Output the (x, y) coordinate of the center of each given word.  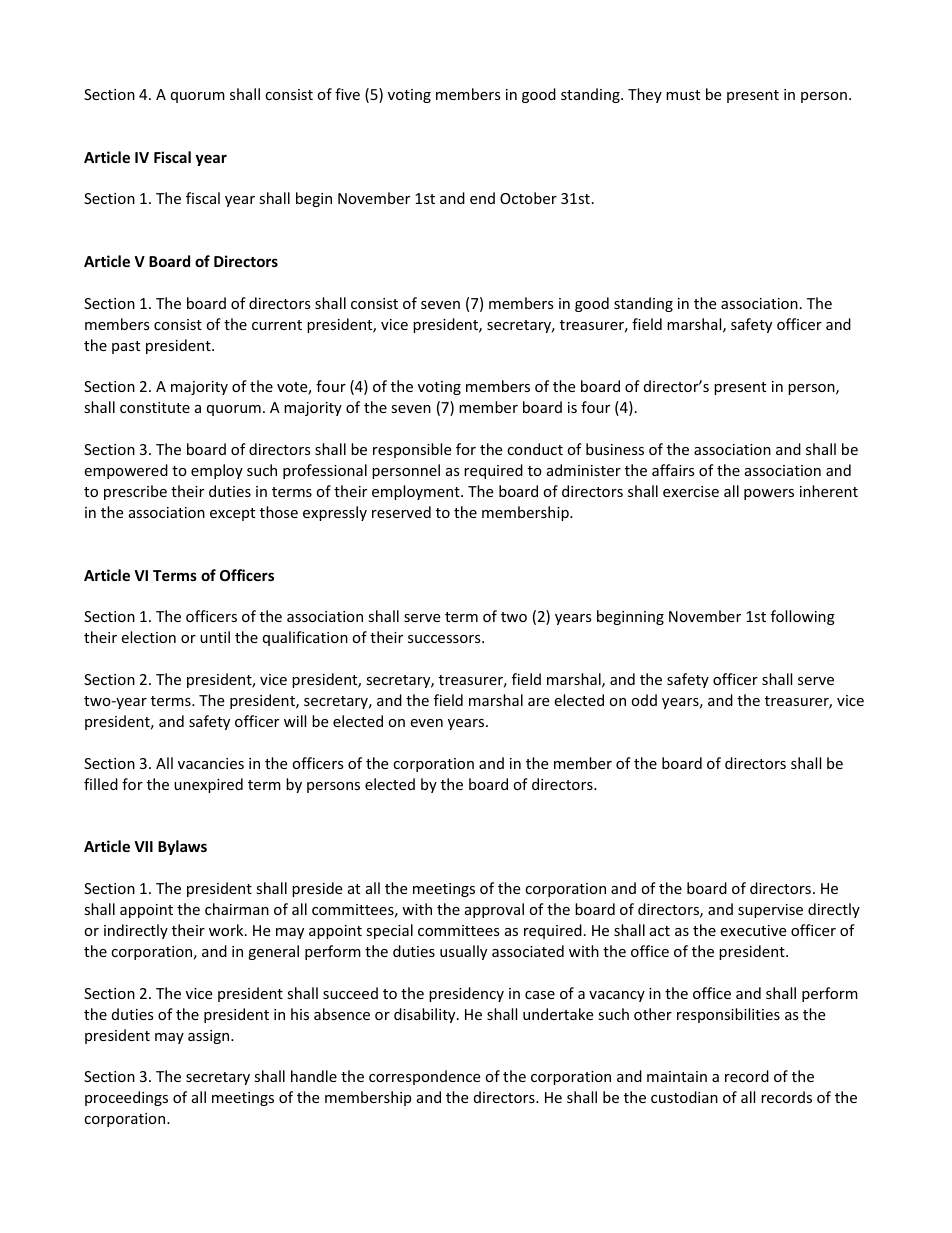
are (538, 702)
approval (494, 910)
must (683, 95)
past (126, 347)
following (803, 617)
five (347, 94)
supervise (770, 911)
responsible (412, 450)
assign (210, 1037)
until (215, 637)
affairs (673, 470)
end (482, 198)
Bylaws (182, 847)
